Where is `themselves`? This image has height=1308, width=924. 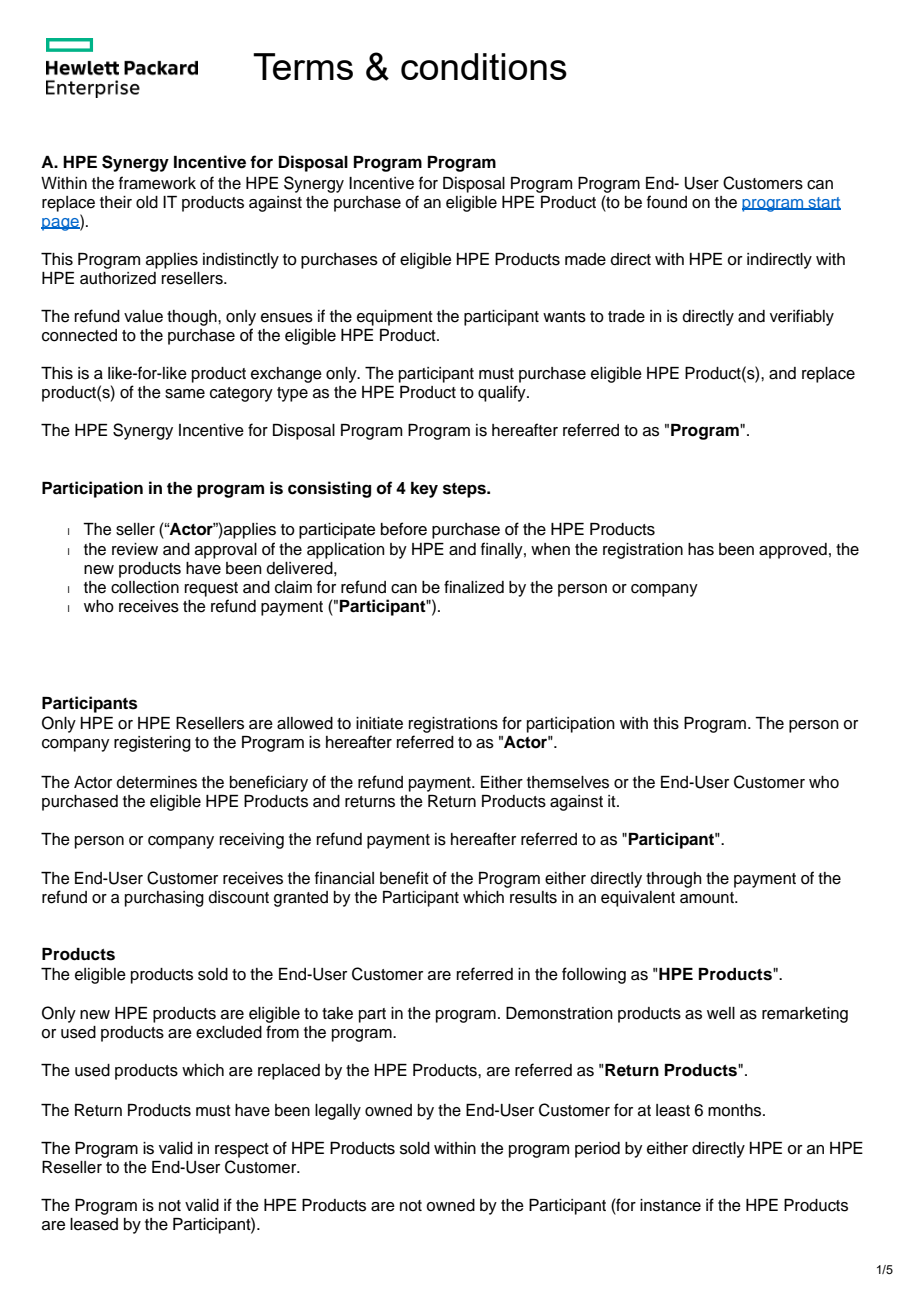
themselves is located at coordinates (568, 782).
